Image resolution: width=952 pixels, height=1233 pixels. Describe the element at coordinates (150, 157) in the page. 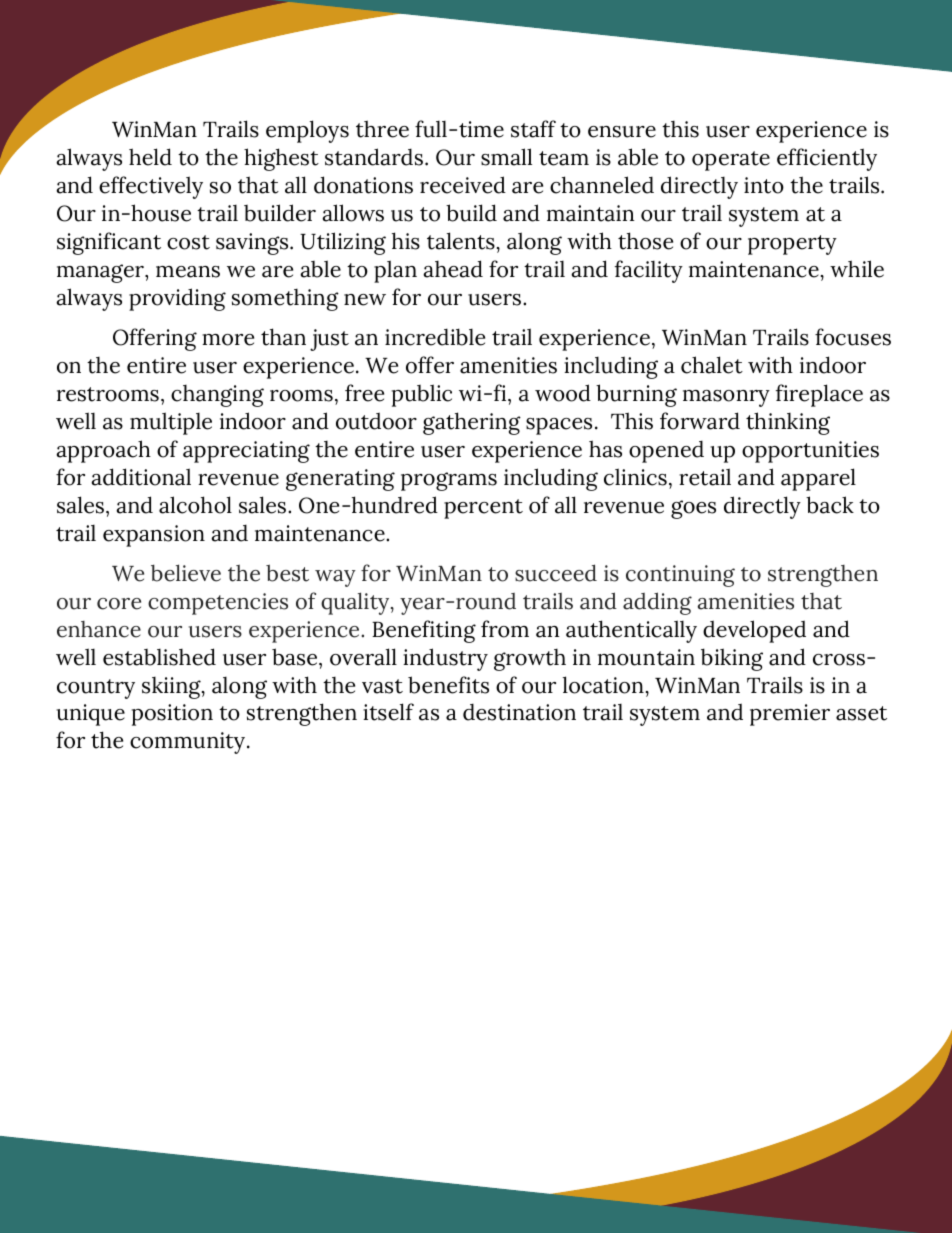

I see `held` at that location.
